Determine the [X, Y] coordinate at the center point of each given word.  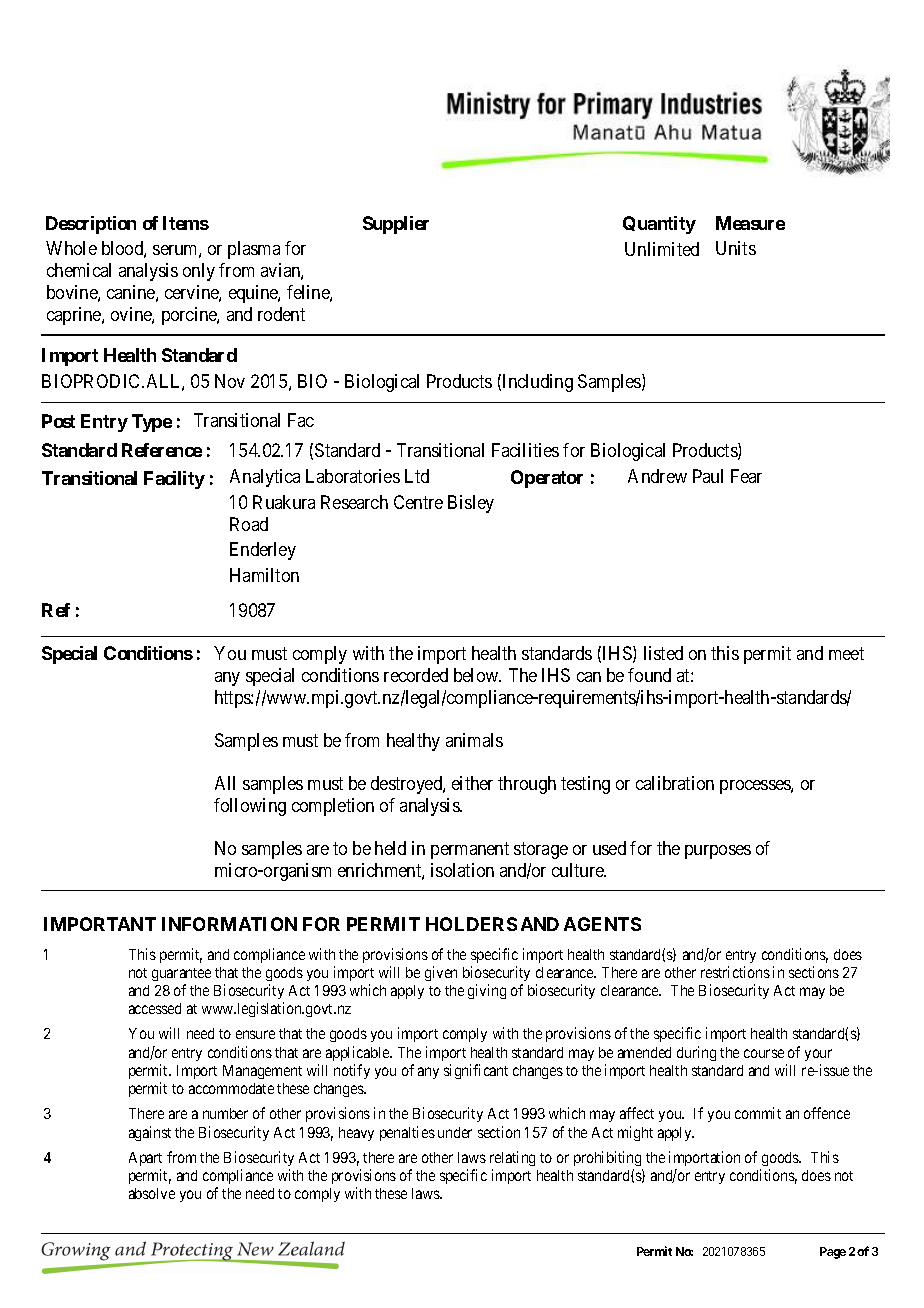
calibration [675, 783]
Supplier [396, 225]
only [199, 272]
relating [512, 1158]
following [250, 807]
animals [474, 740]
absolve [152, 1193]
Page [833, 1253]
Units [736, 248]
